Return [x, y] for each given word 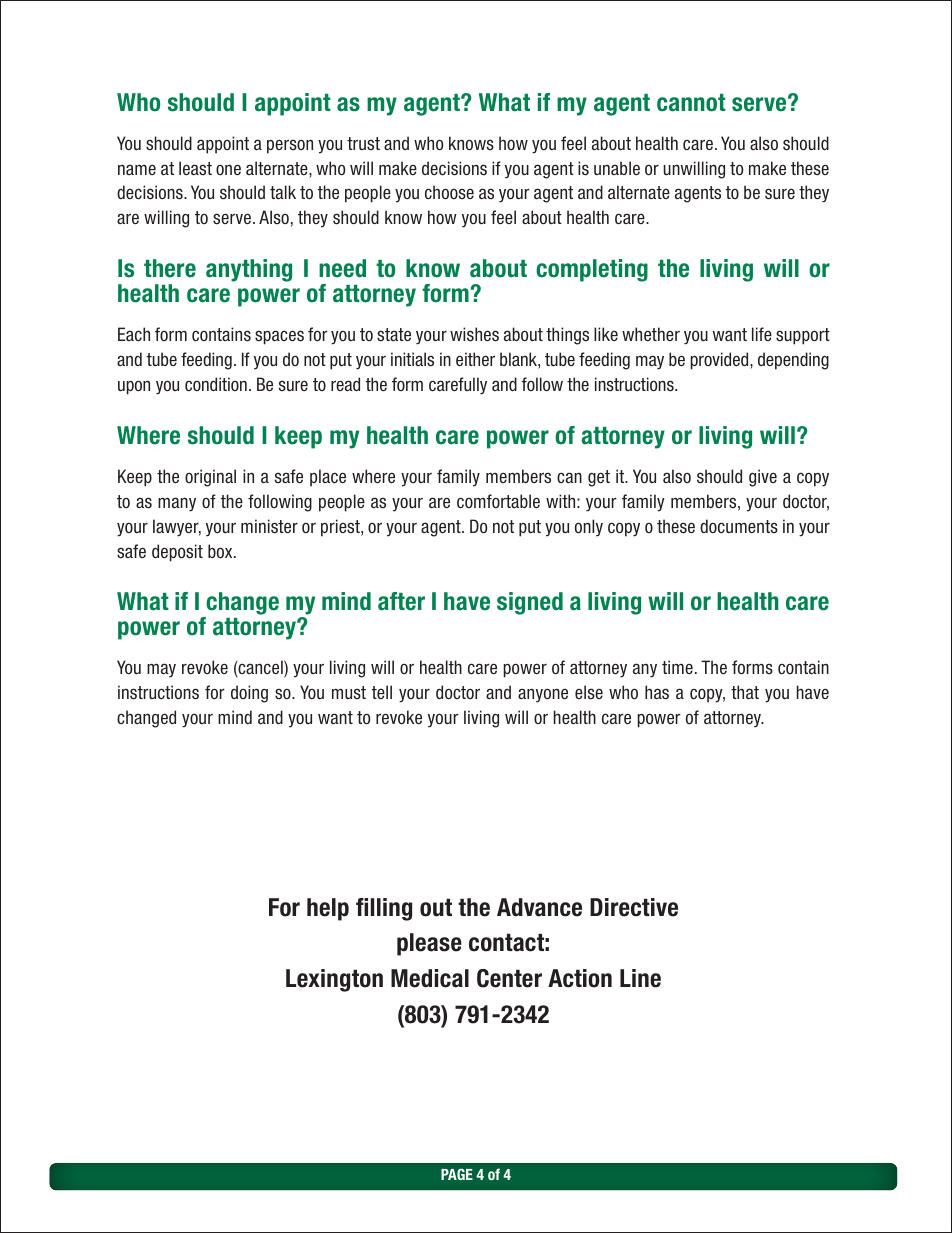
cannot [691, 103]
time [677, 667]
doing [249, 694]
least [195, 168]
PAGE [457, 1174]
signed [530, 603]
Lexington [334, 980]
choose [449, 192]
